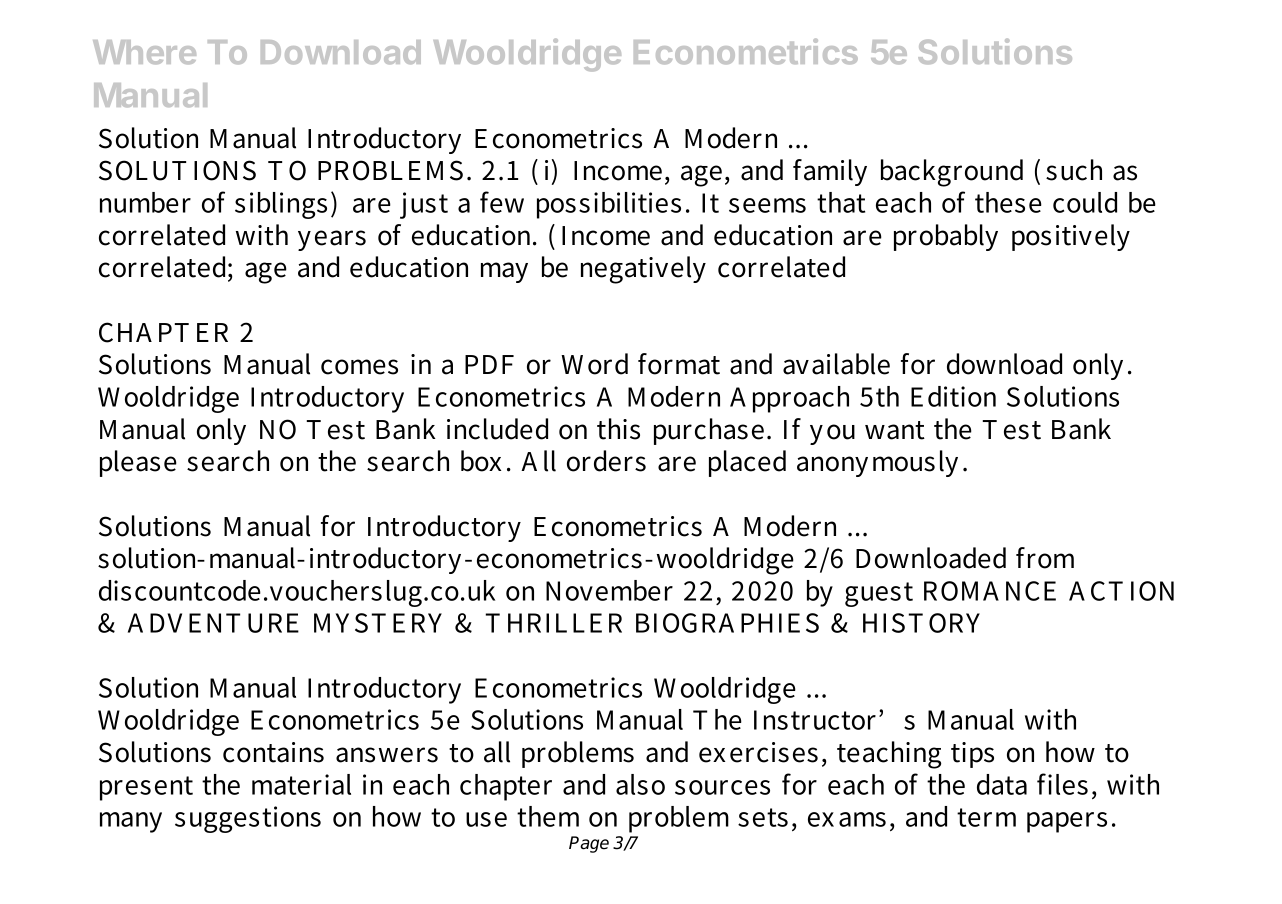 The image size is (1282, 904). What do you see at coordinates (594, 364) in the page?
I see `Word` at bounding box center [594, 364].
